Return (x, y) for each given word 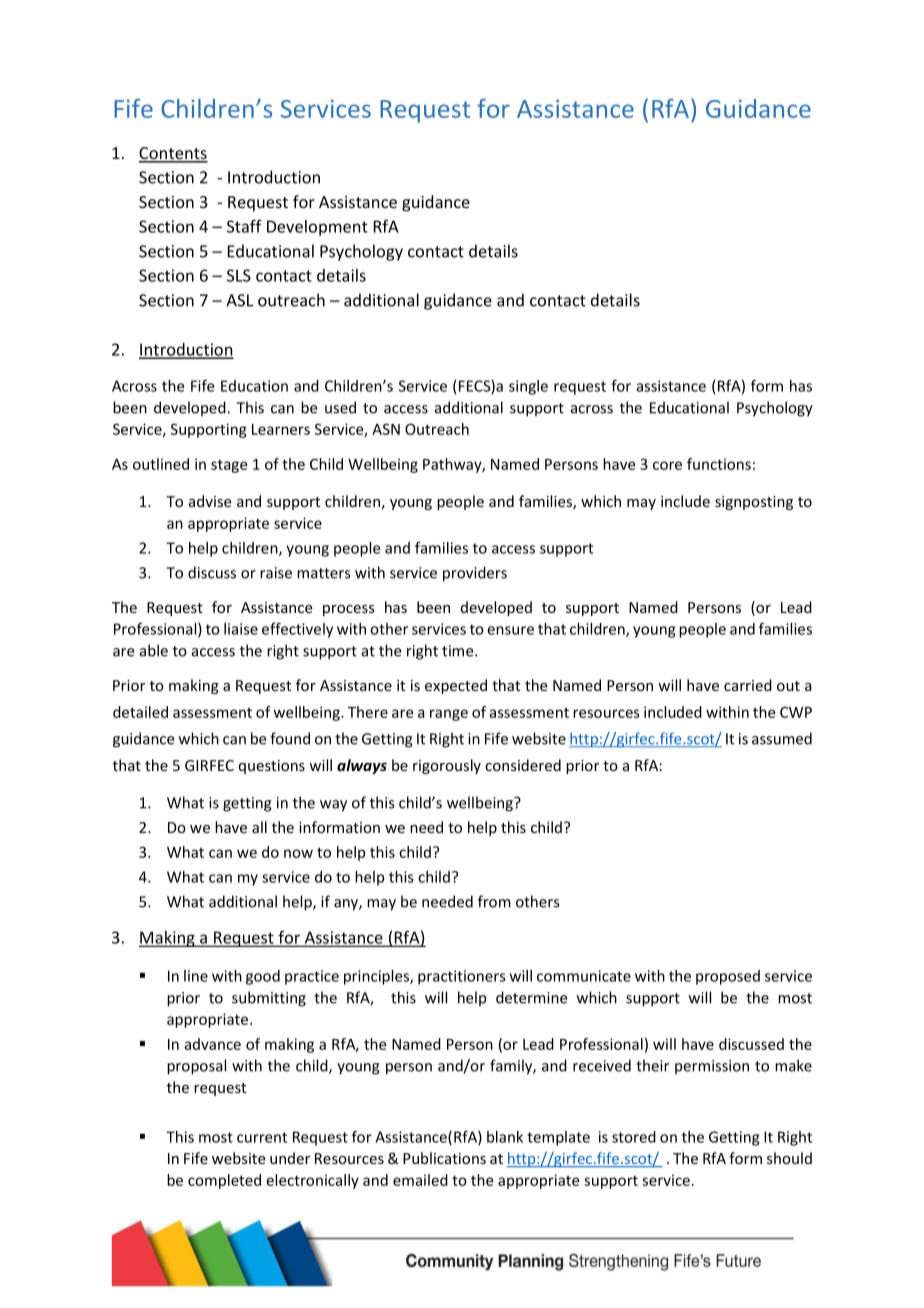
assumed (782, 738)
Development (317, 228)
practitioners (462, 977)
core (667, 465)
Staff (244, 226)
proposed (728, 977)
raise (276, 573)
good (263, 977)
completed (224, 1181)
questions (272, 767)
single (528, 387)
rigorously (447, 766)
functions (719, 464)
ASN (386, 429)
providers (475, 574)
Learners (281, 429)
